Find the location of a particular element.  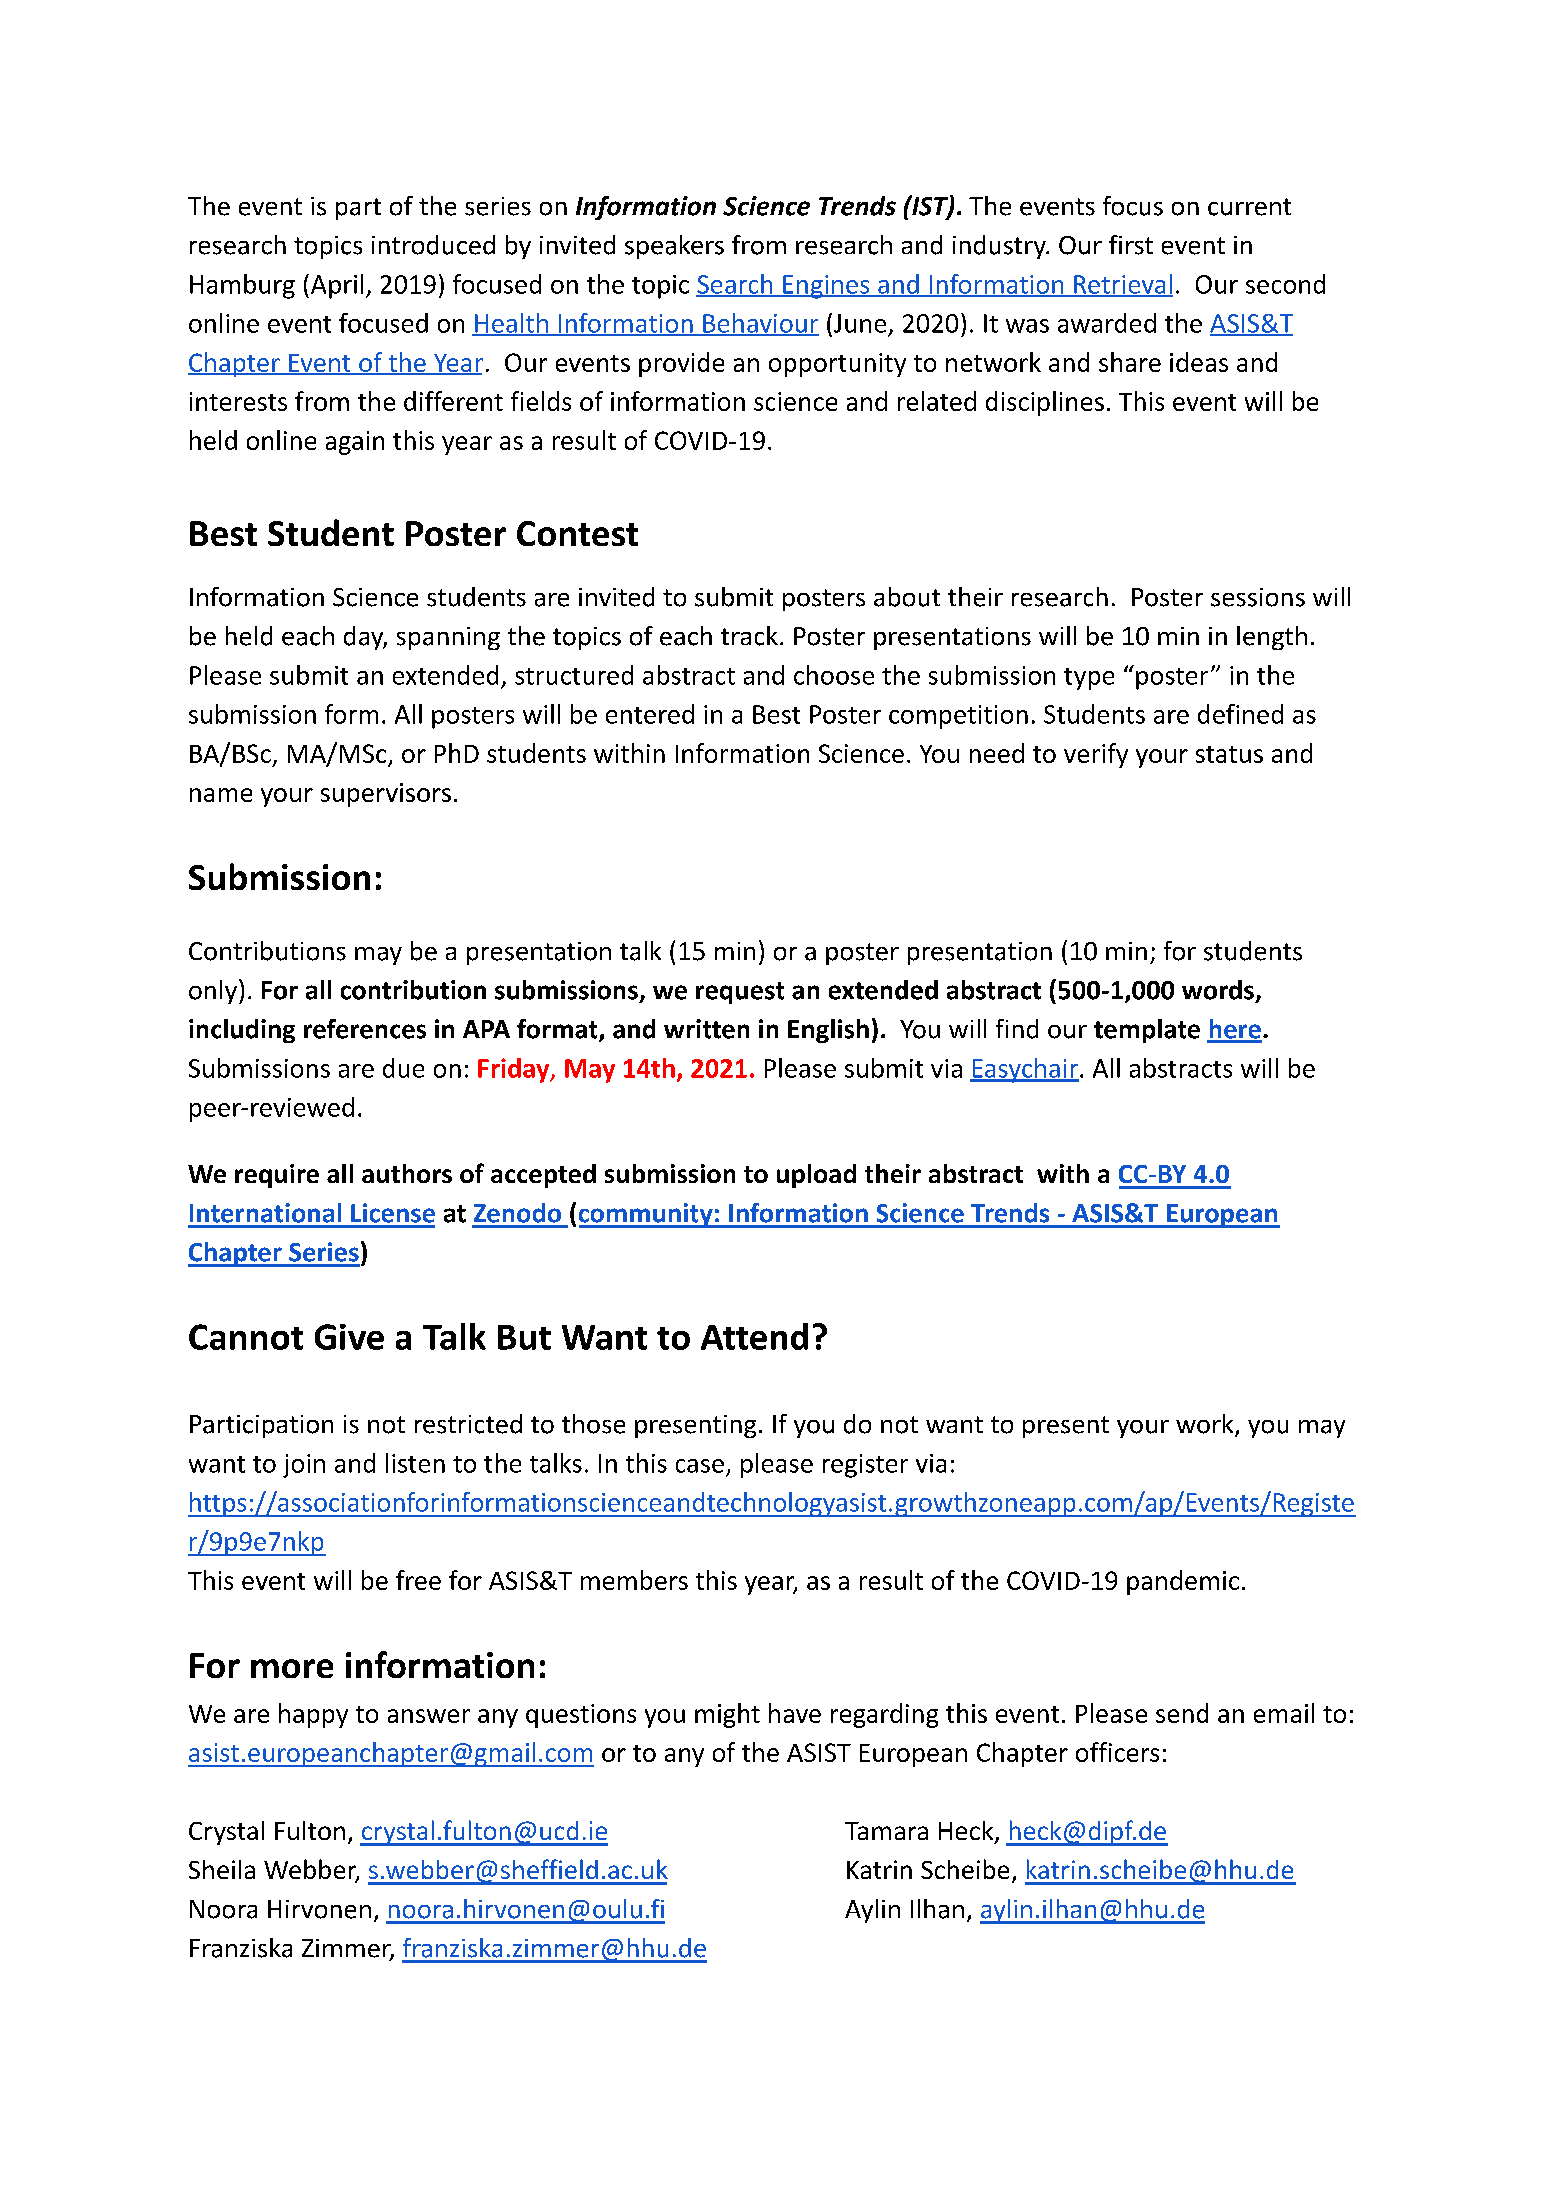

references is located at coordinates (365, 1029).
